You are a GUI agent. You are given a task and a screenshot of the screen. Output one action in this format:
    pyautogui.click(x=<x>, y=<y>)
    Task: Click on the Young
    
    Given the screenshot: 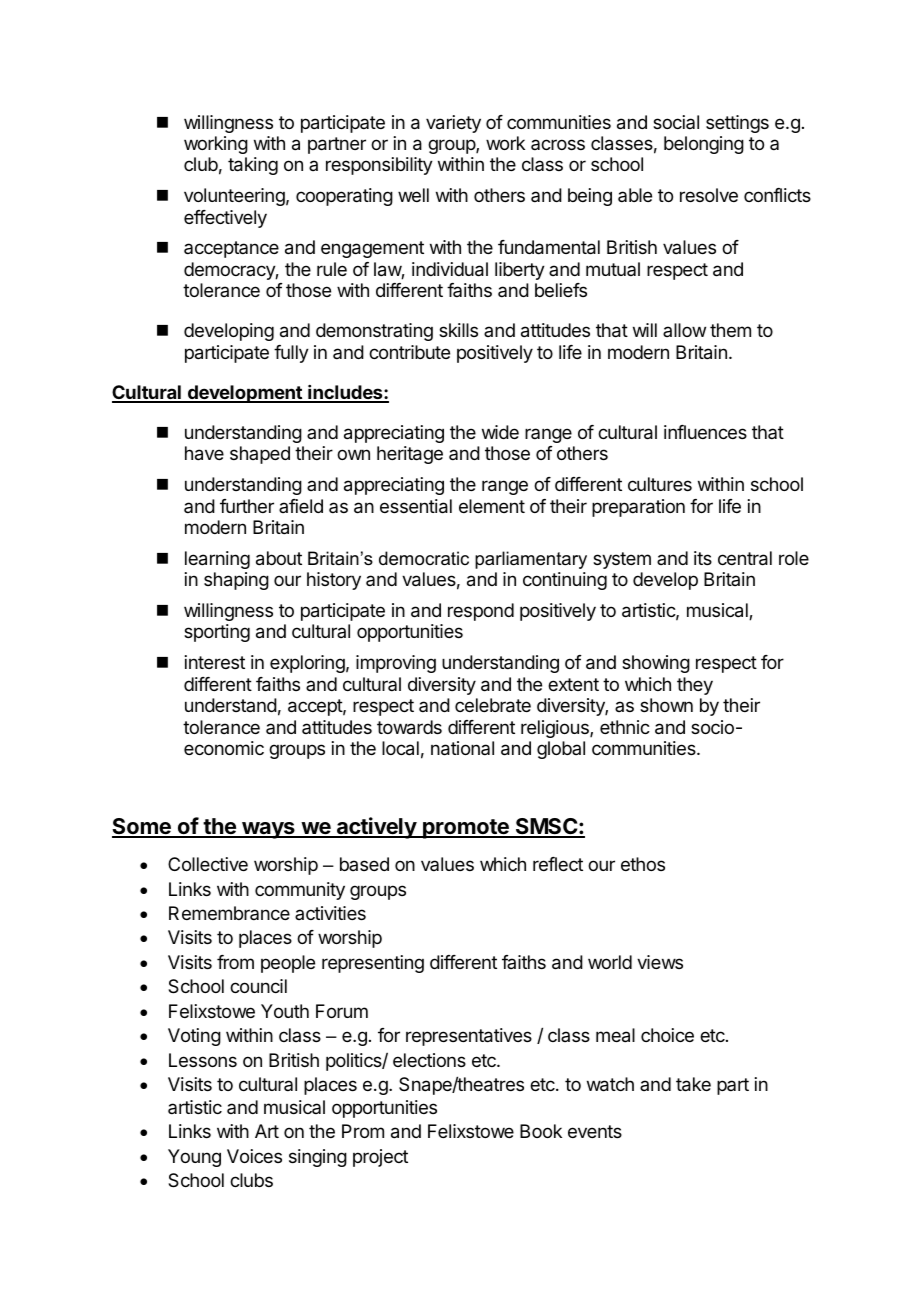 What is the action you would take?
    pyautogui.click(x=194, y=1158)
